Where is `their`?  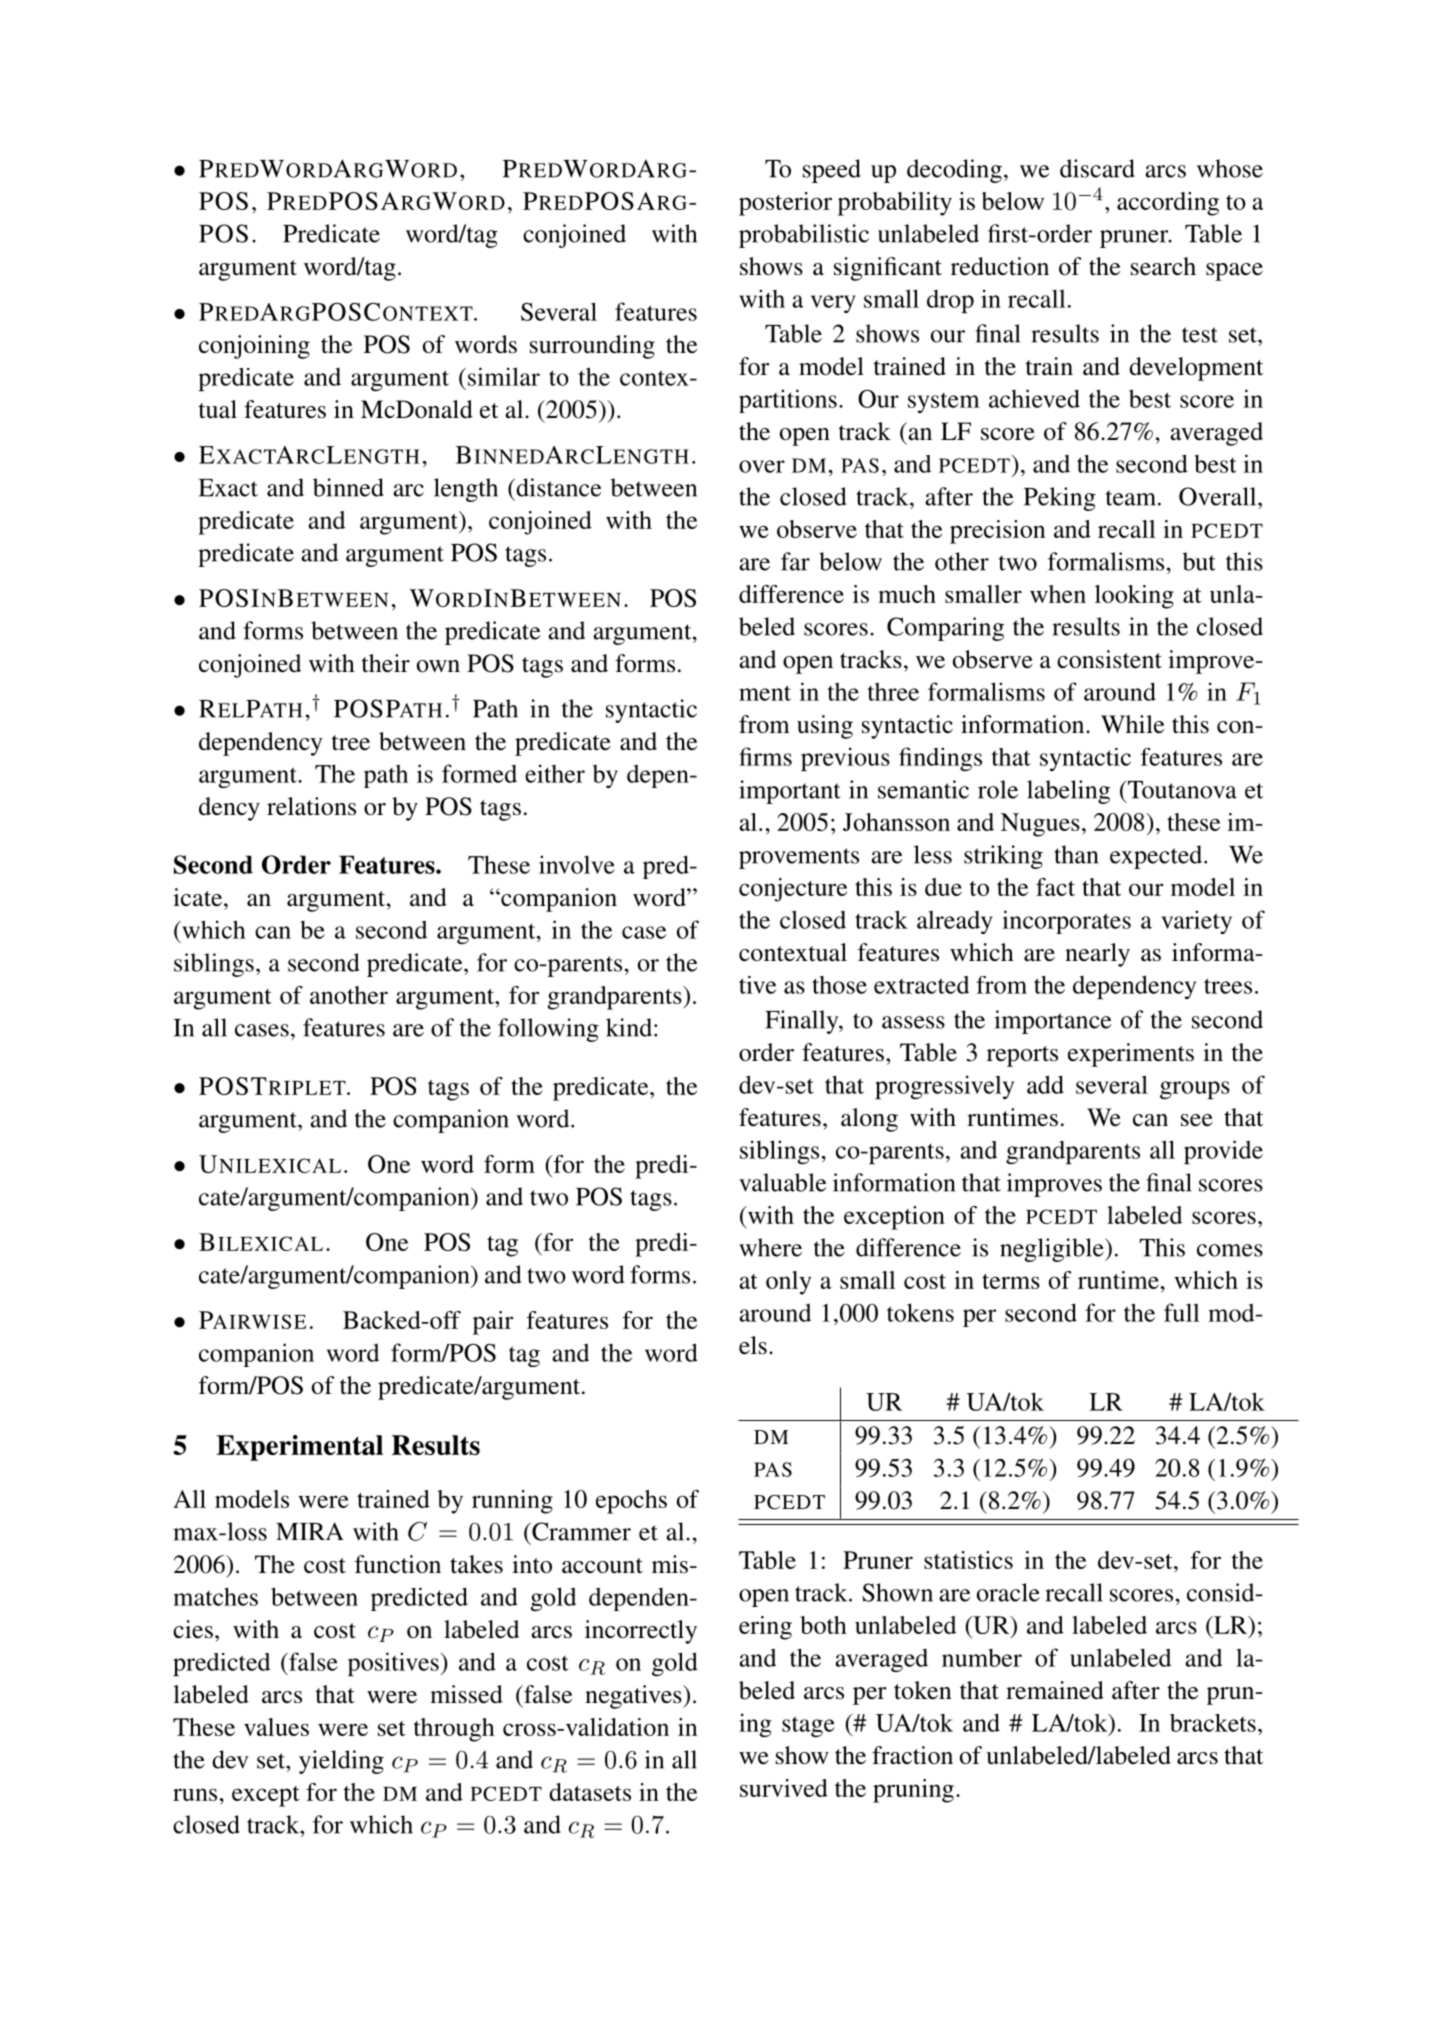
their is located at coordinates (386, 663).
